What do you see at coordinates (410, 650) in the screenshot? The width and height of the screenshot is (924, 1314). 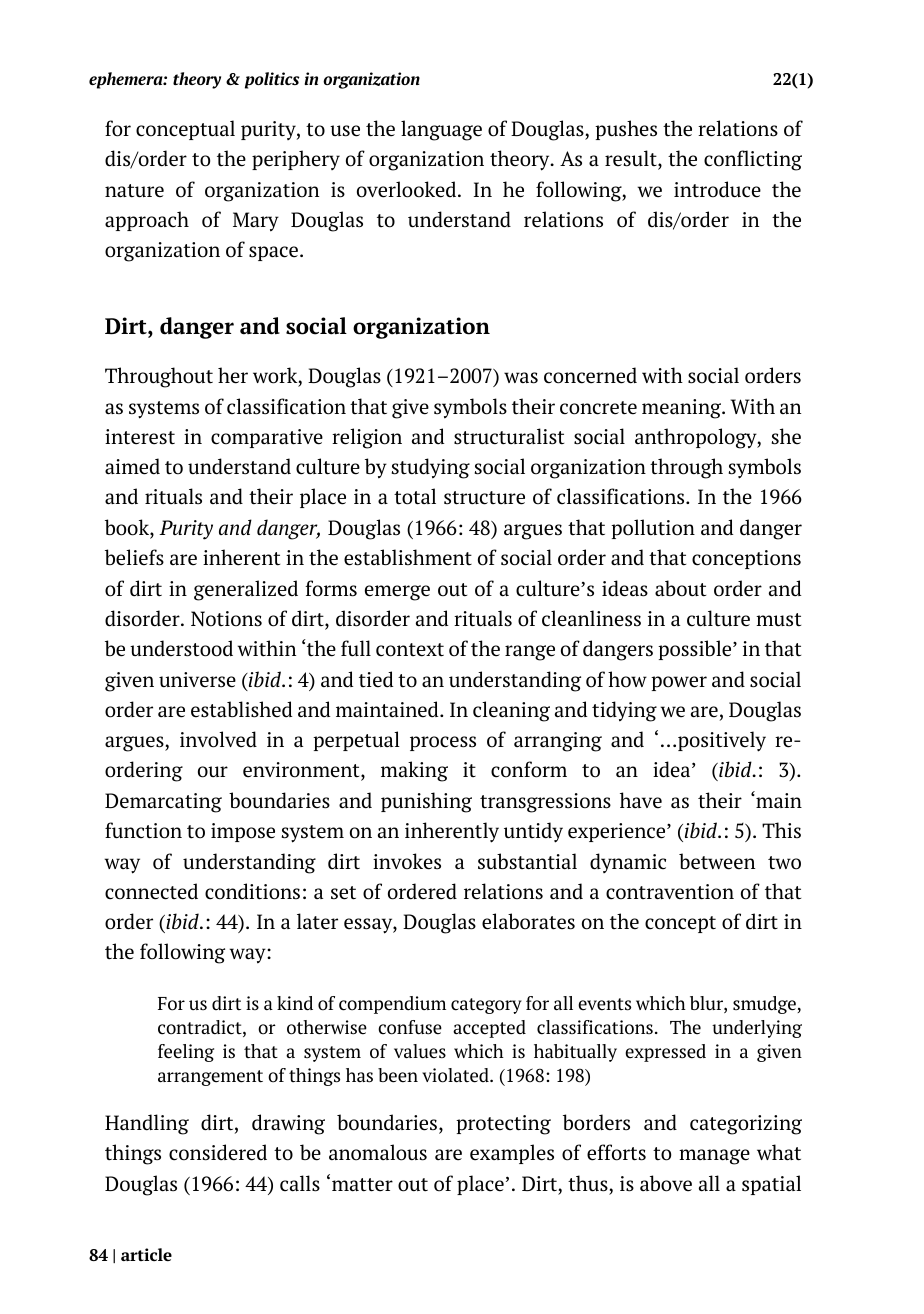 I see `context` at bounding box center [410, 650].
